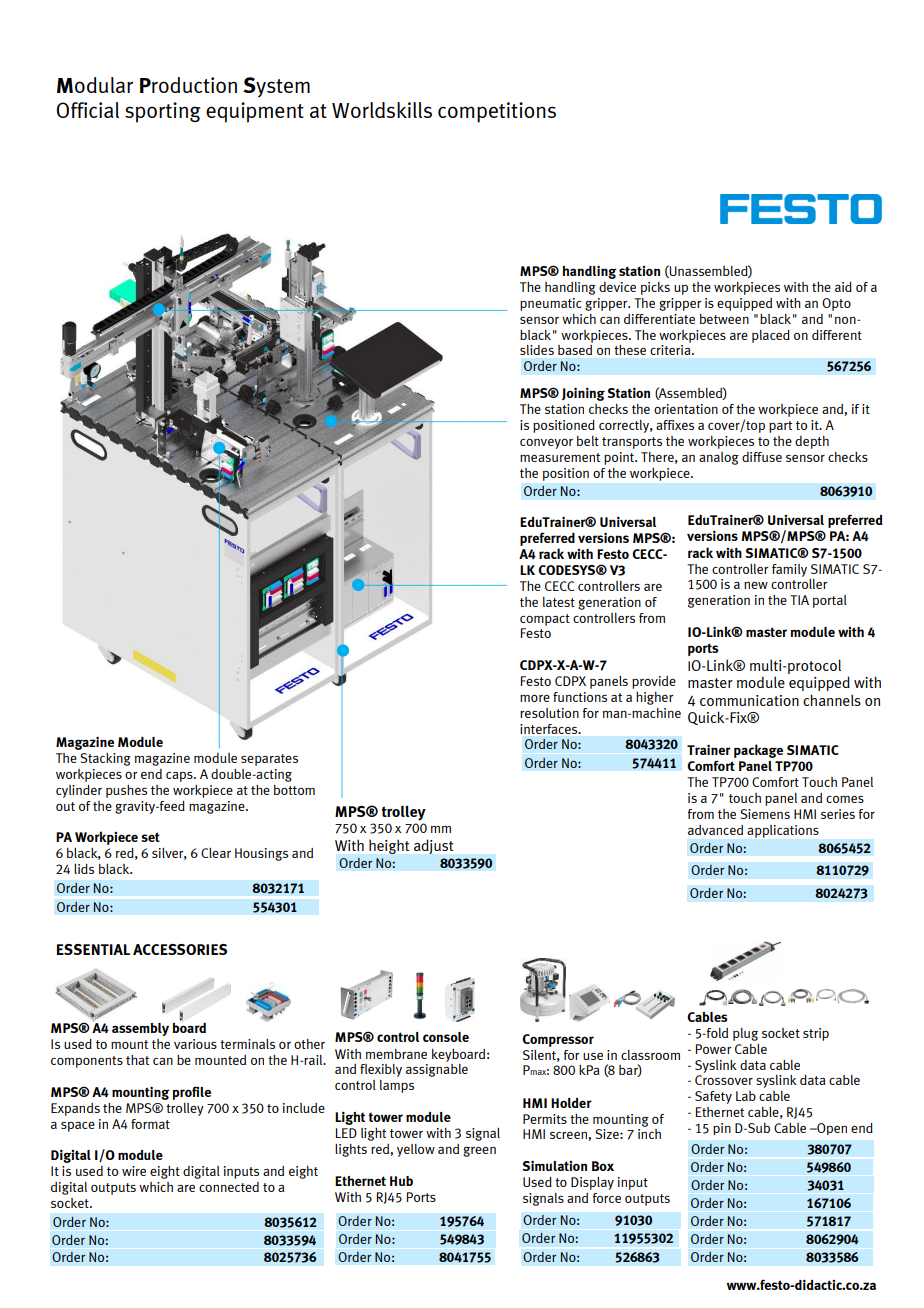 The image size is (924, 1308). I want to click on competitions, so click(497, 112).
